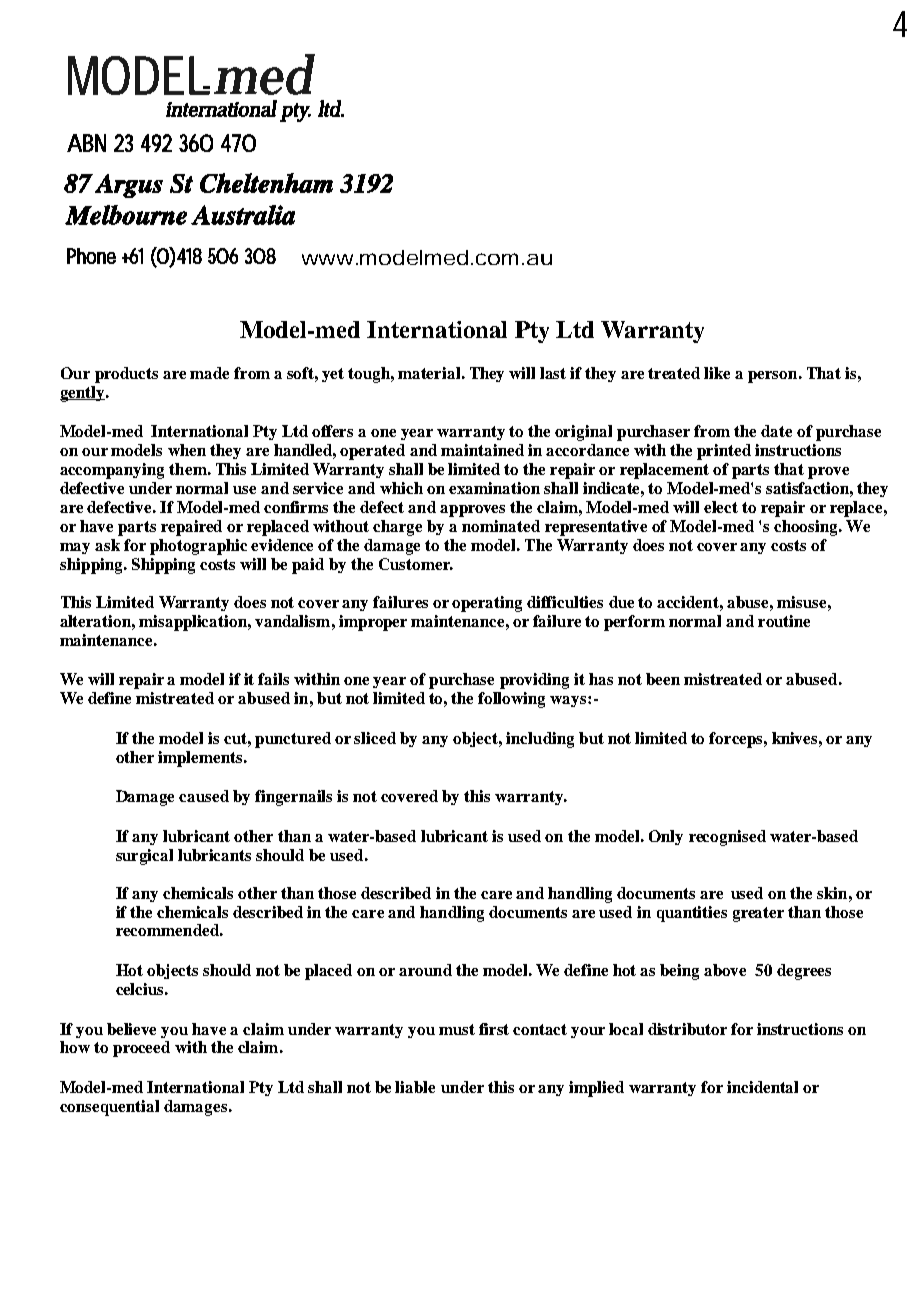 This document has height=1308, width=924. What do you see at coordinates (126, 375) in the document?
I see `products` at bounding box center [126, 375].
